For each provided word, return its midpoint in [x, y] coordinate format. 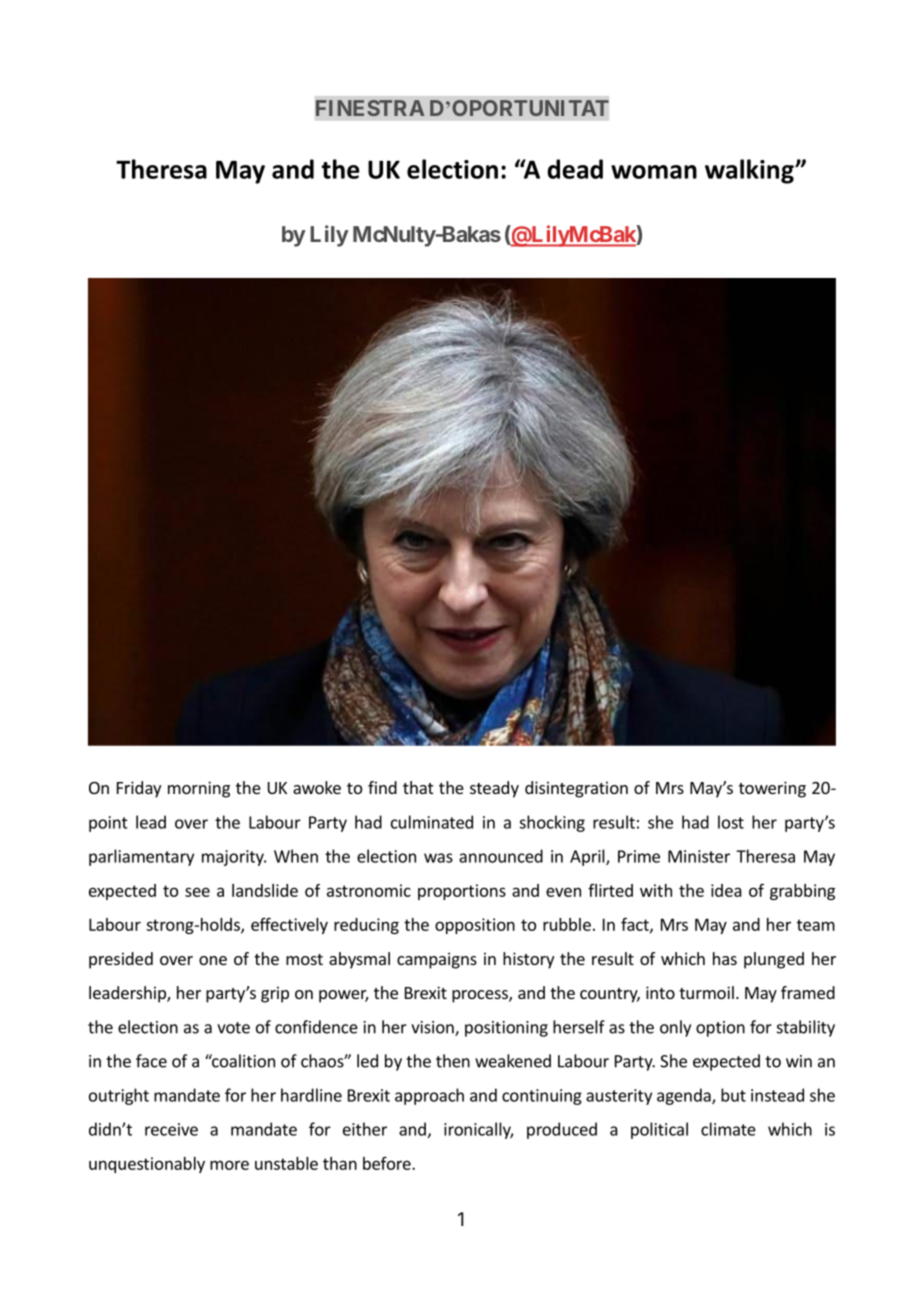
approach [429, 1096]
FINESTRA [370, 108]
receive [171, 1129]
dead [575, 169]
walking [750, 171]
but [733, 1095]
